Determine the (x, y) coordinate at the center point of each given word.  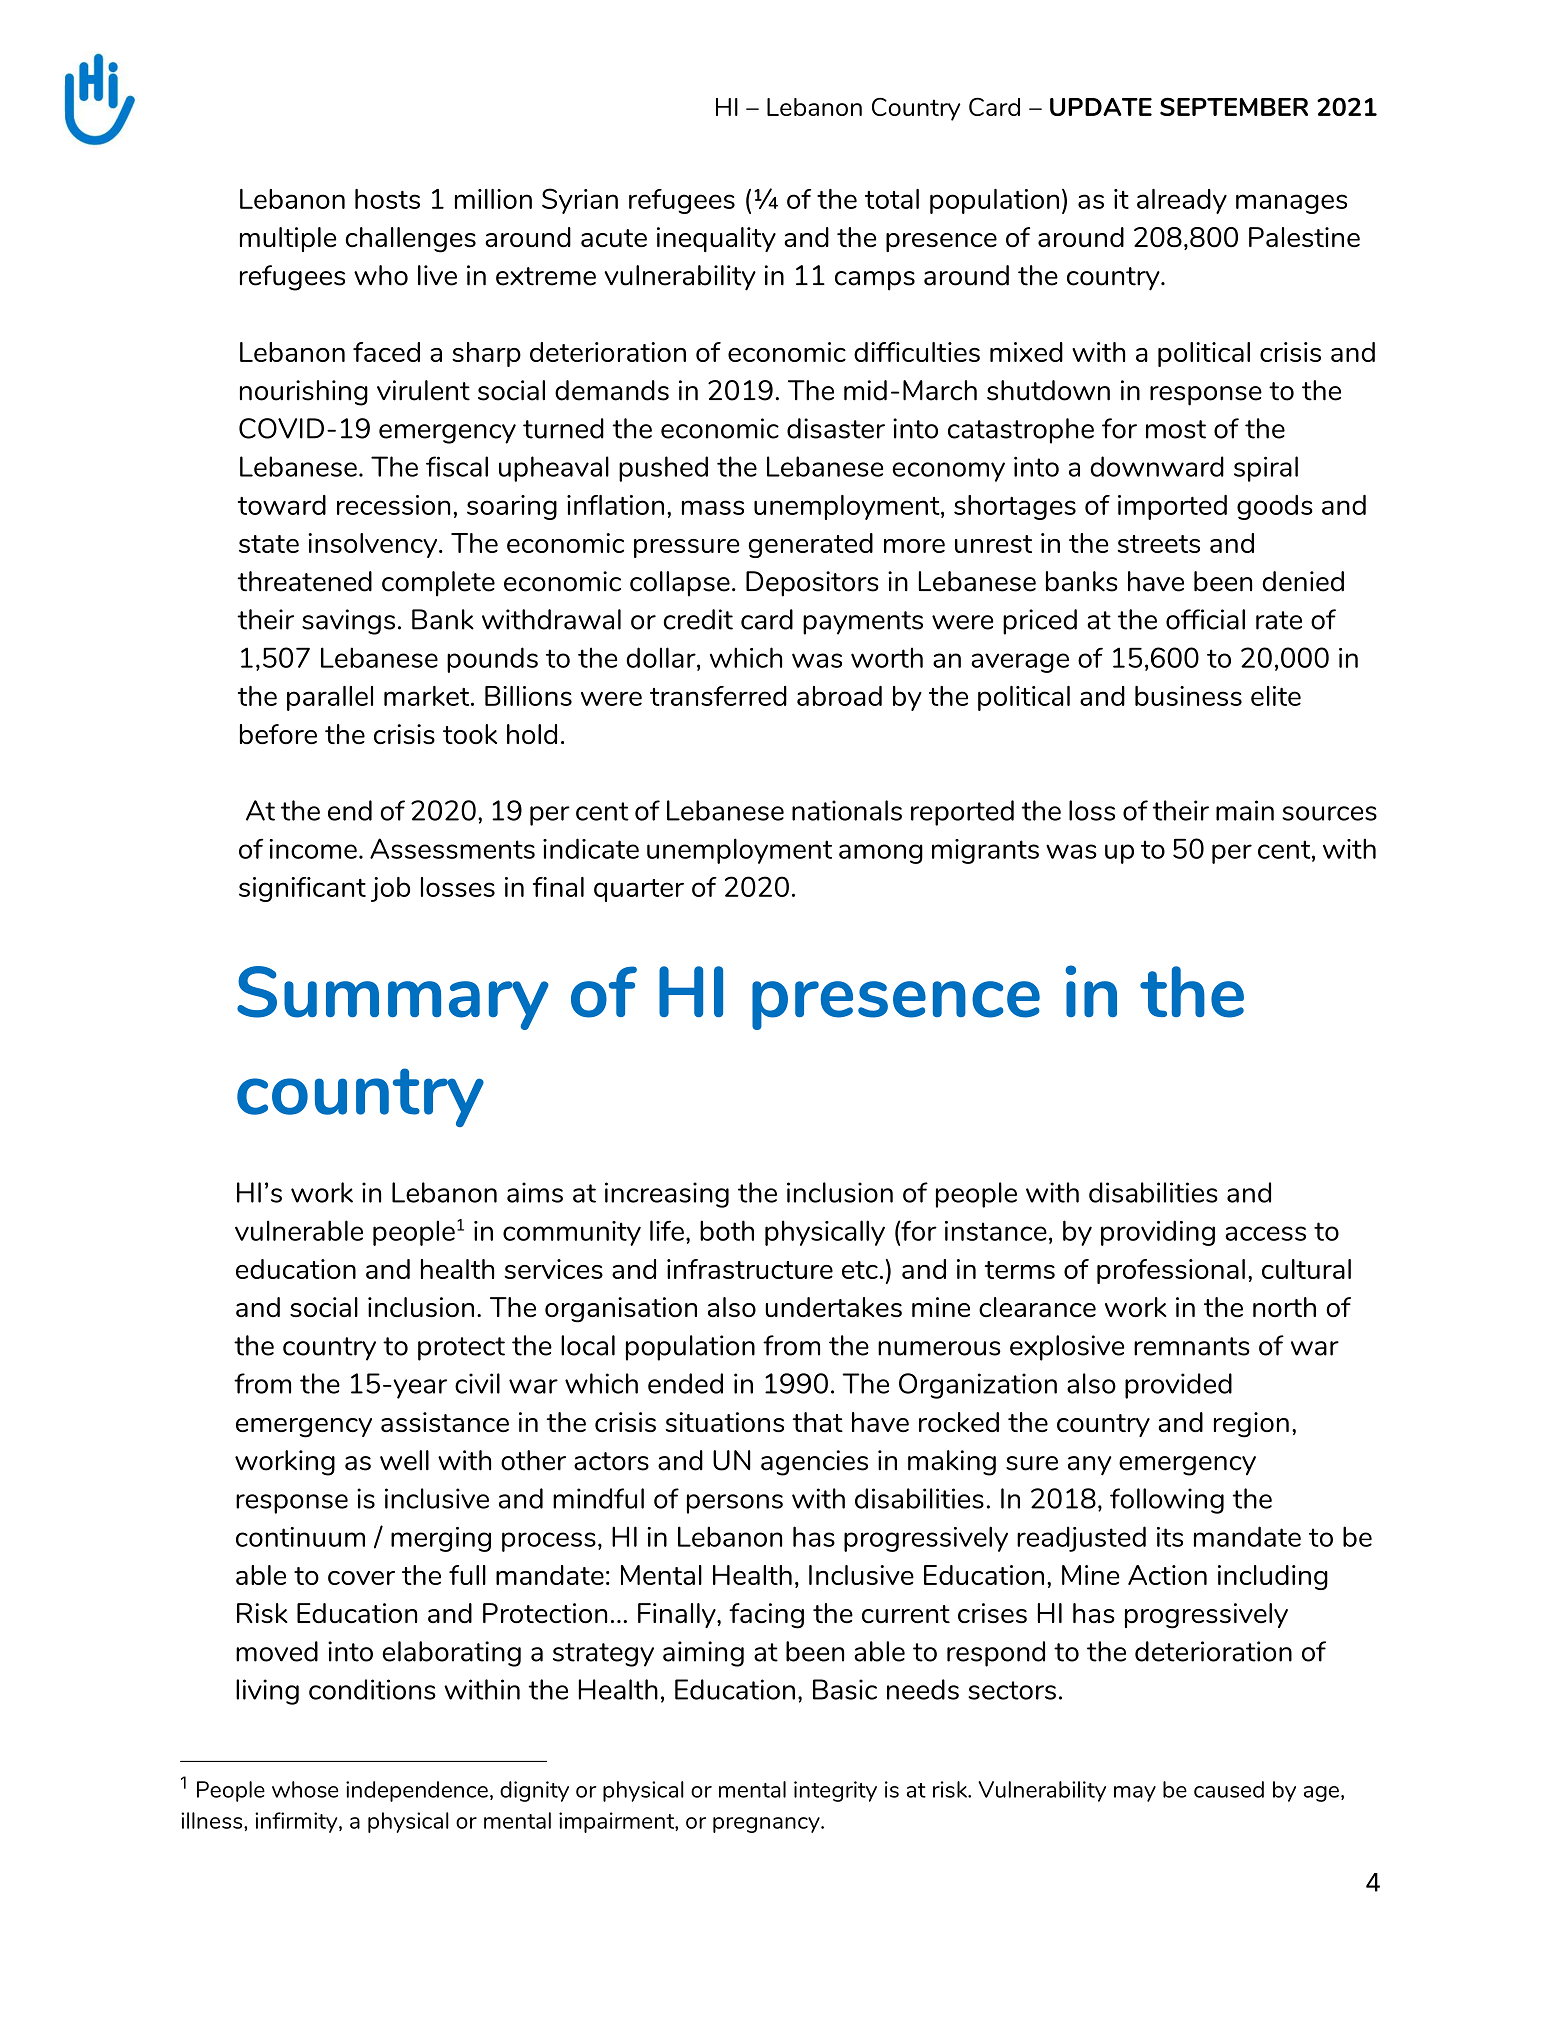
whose (305, 1789)
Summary (393, 998)
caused (1229, 1789)
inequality (716, 239)
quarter (639, 890)
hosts (387, 199)
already (1182, 201)
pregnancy (767, 1825)
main (1245, 810)
